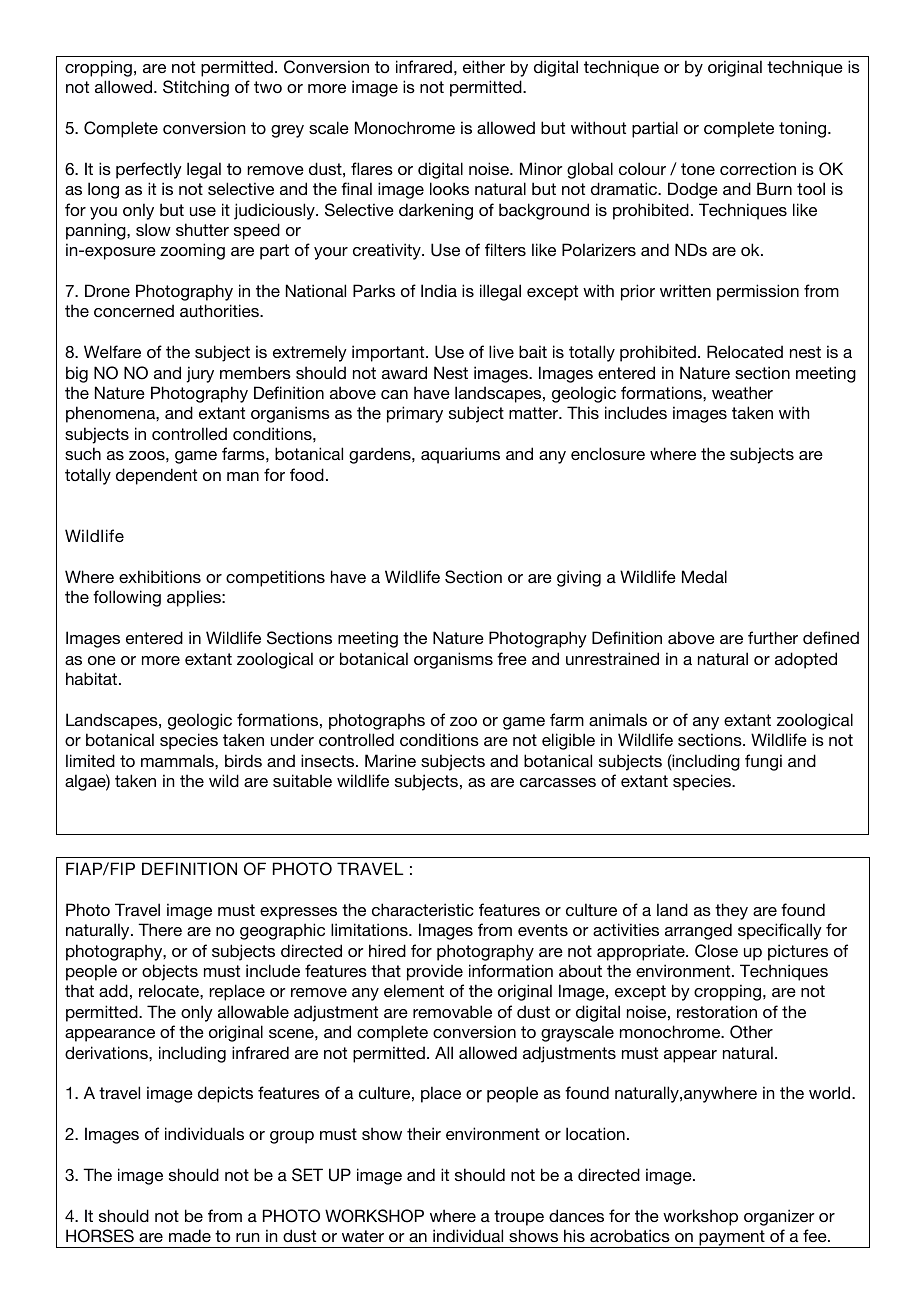 This screenshot has width=924, height=1308. What do you see at coordinates (127, 598) in the screenshot?
I see `following` at bounding box center [127, 598].
